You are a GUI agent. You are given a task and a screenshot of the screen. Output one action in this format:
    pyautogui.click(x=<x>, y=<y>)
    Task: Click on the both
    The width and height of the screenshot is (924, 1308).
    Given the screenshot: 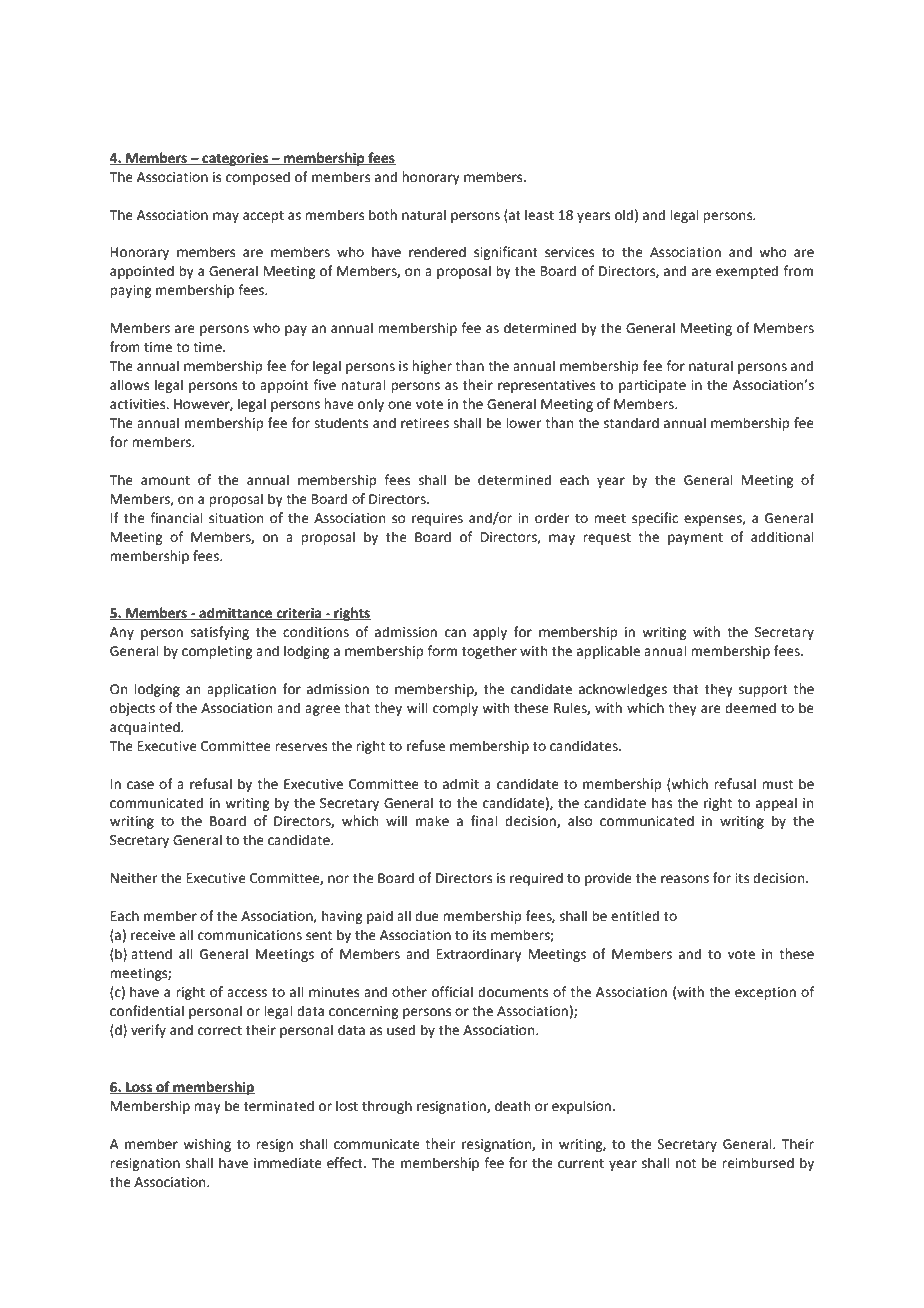 What is the action you would take?
    pyautogui.click(x=383, y=215)
